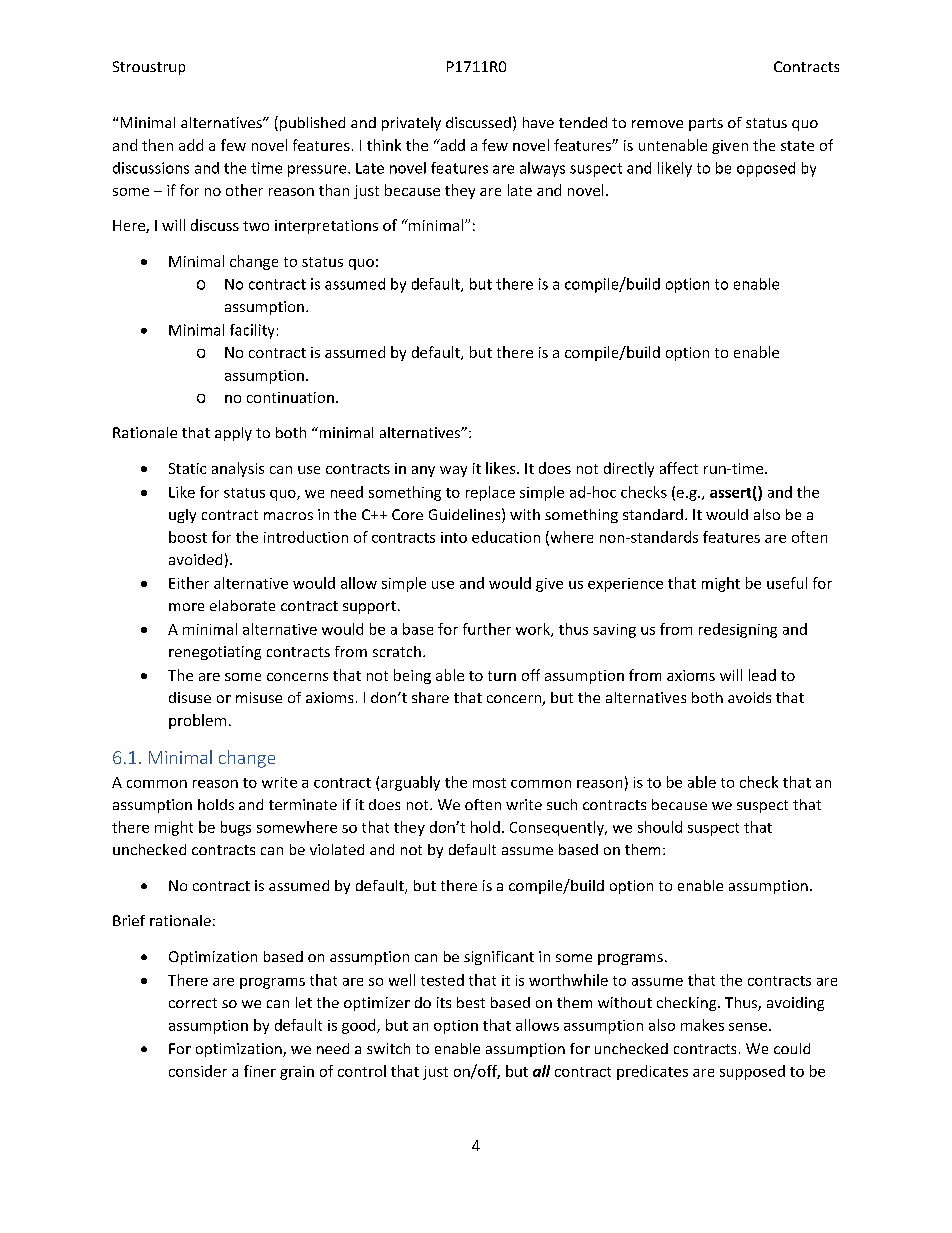  What do you see at coordinates (702, 1025) in the screenshot?
I see `makes` at bounding box center [702, 1025].
